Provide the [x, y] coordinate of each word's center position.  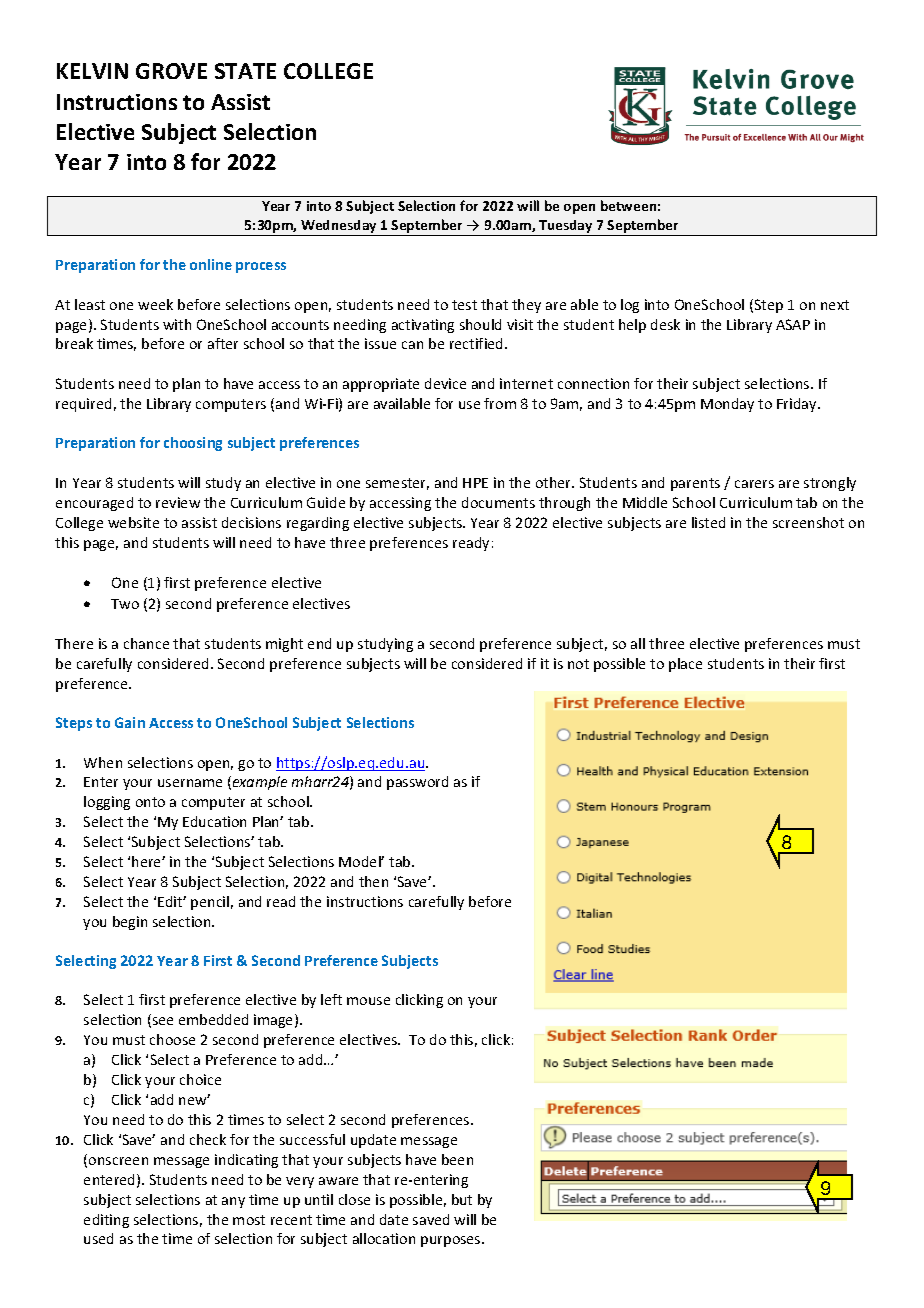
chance [146, 643]
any [233, 1202]
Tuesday [566, 228]
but [462, 1199]
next [835, 305]
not [578, 664]
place [685, 665]
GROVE [171, 71]
